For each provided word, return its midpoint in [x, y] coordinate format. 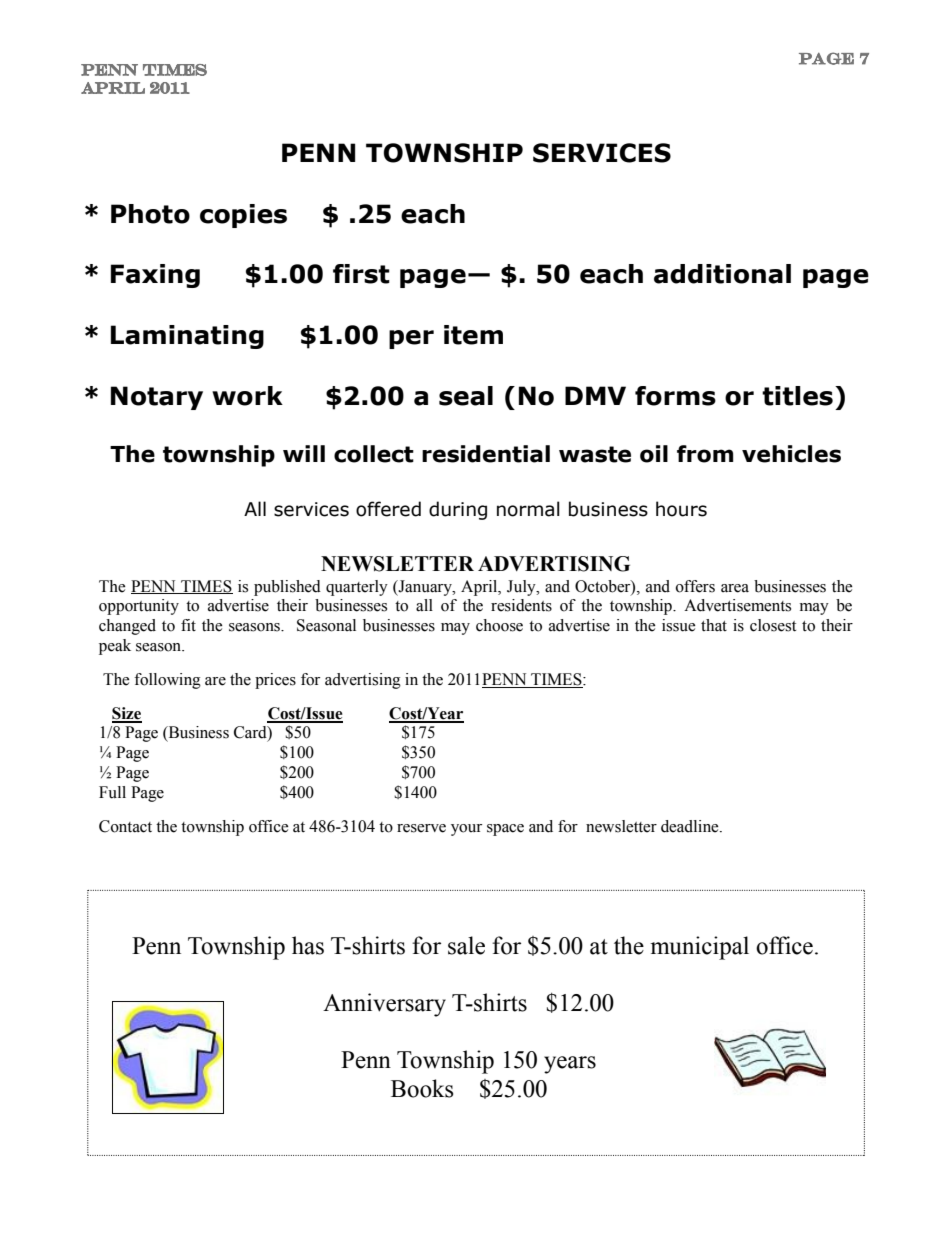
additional [722, 274]
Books [422, 1088]
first [361, 274]
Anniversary [384, 1005]
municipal [699, 948]
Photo [150, 214]
